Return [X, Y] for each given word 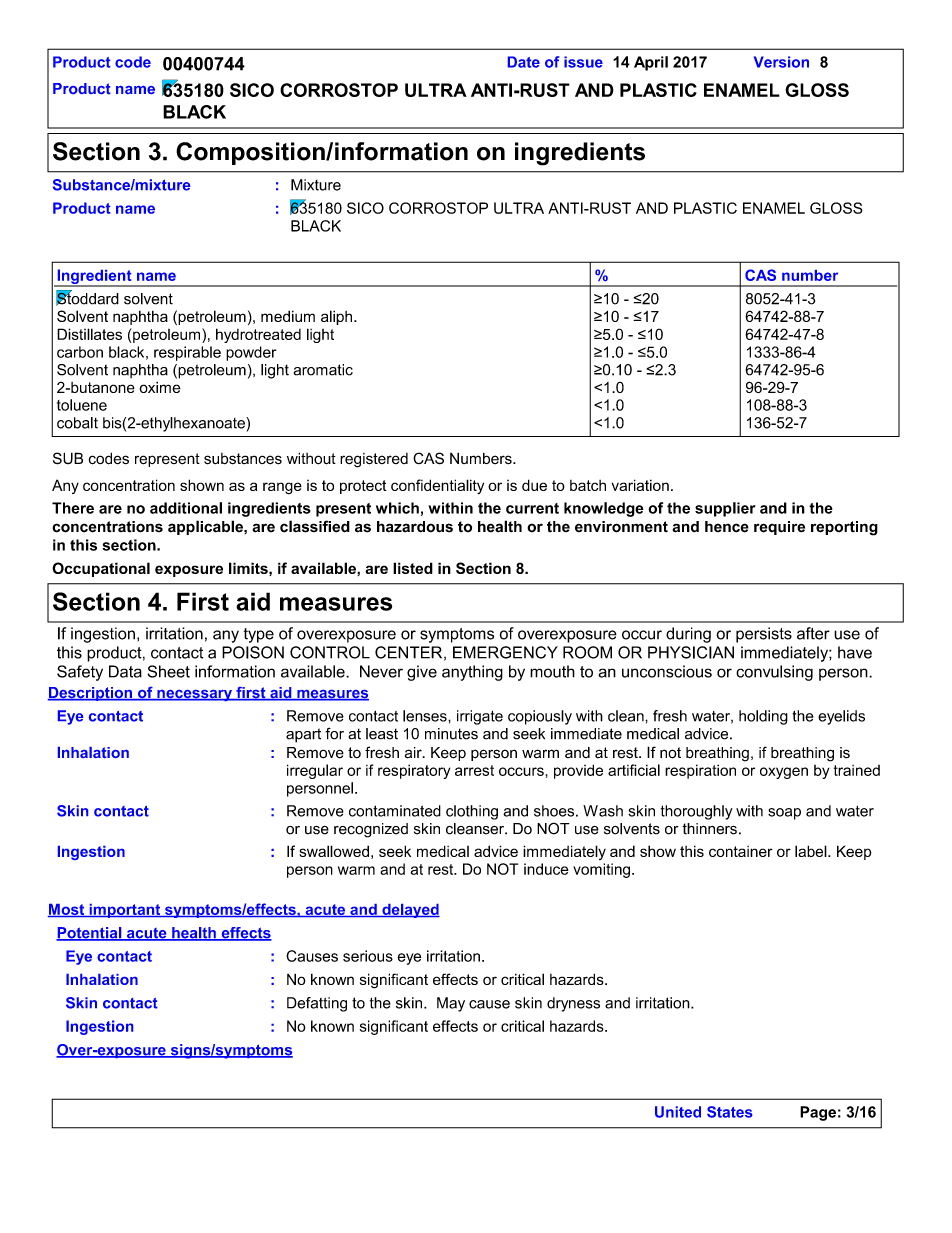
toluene [82, 405]
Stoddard [87, 298]
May [451, 1004]
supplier [725, 509]
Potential [90, 934]
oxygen [784, 773]
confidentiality [437, 486]
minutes [451, 734]
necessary [194, 695]
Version [781, 62]
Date [524, 62]
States [729, 1112]
